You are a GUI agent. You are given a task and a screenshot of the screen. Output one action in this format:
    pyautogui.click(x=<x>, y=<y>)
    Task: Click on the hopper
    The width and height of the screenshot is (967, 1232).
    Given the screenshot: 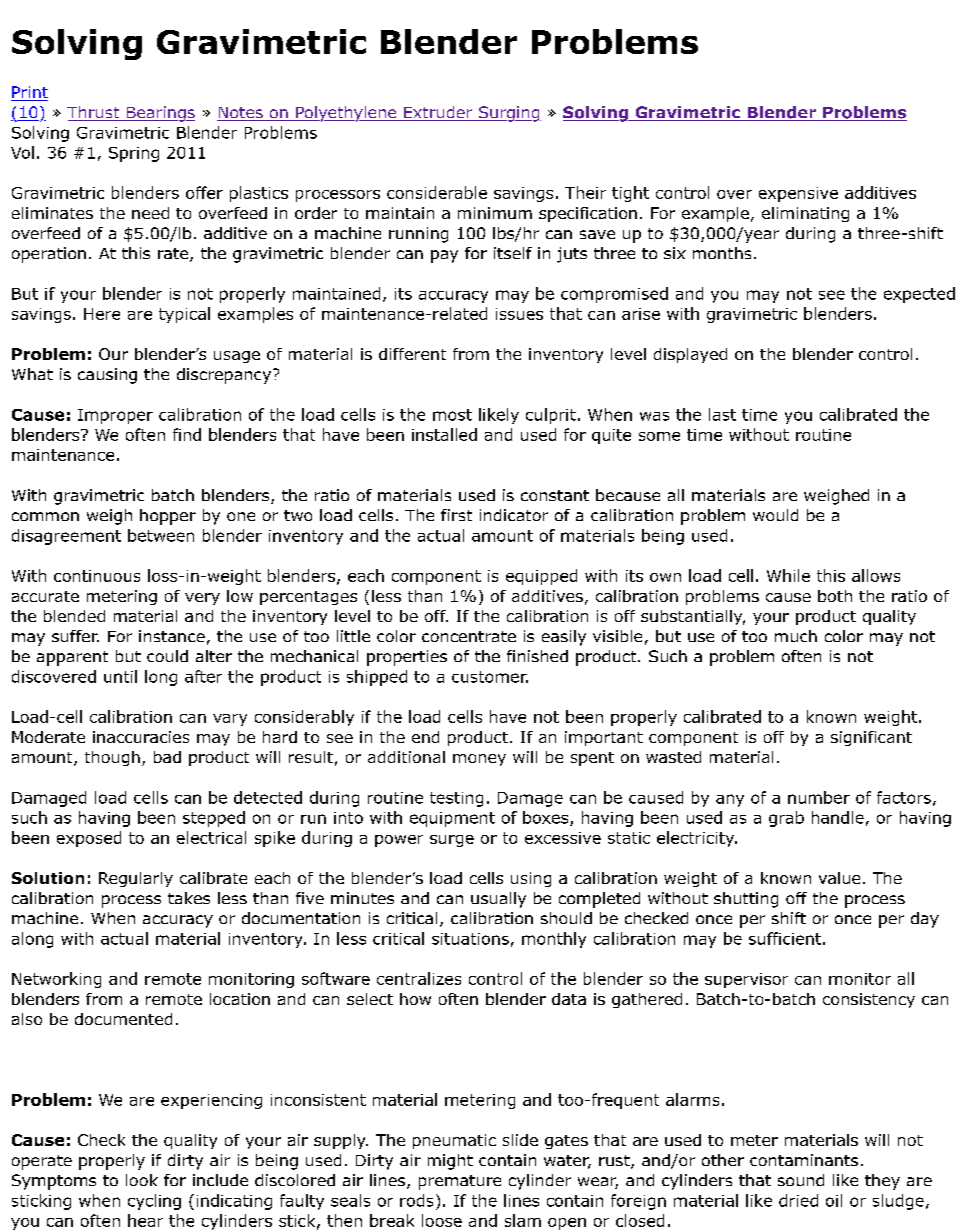 What is the action you would take?
    pyautogui.click(x=168, y=517)
